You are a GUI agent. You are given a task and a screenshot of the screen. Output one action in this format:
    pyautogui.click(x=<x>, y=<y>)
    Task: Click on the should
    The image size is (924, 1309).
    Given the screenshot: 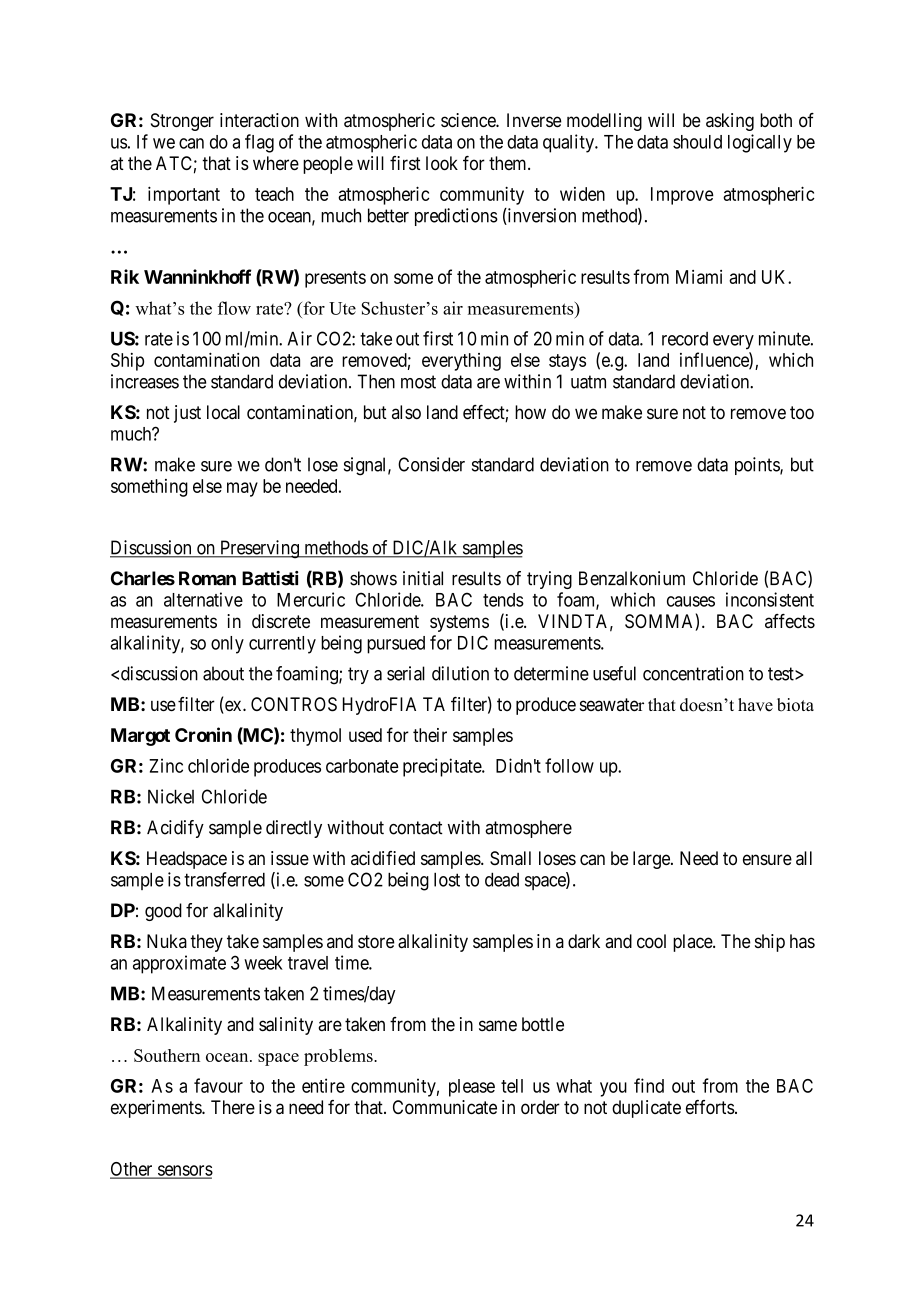 What is the action you would take?
    pyautogui.click(x=697, y=142)
